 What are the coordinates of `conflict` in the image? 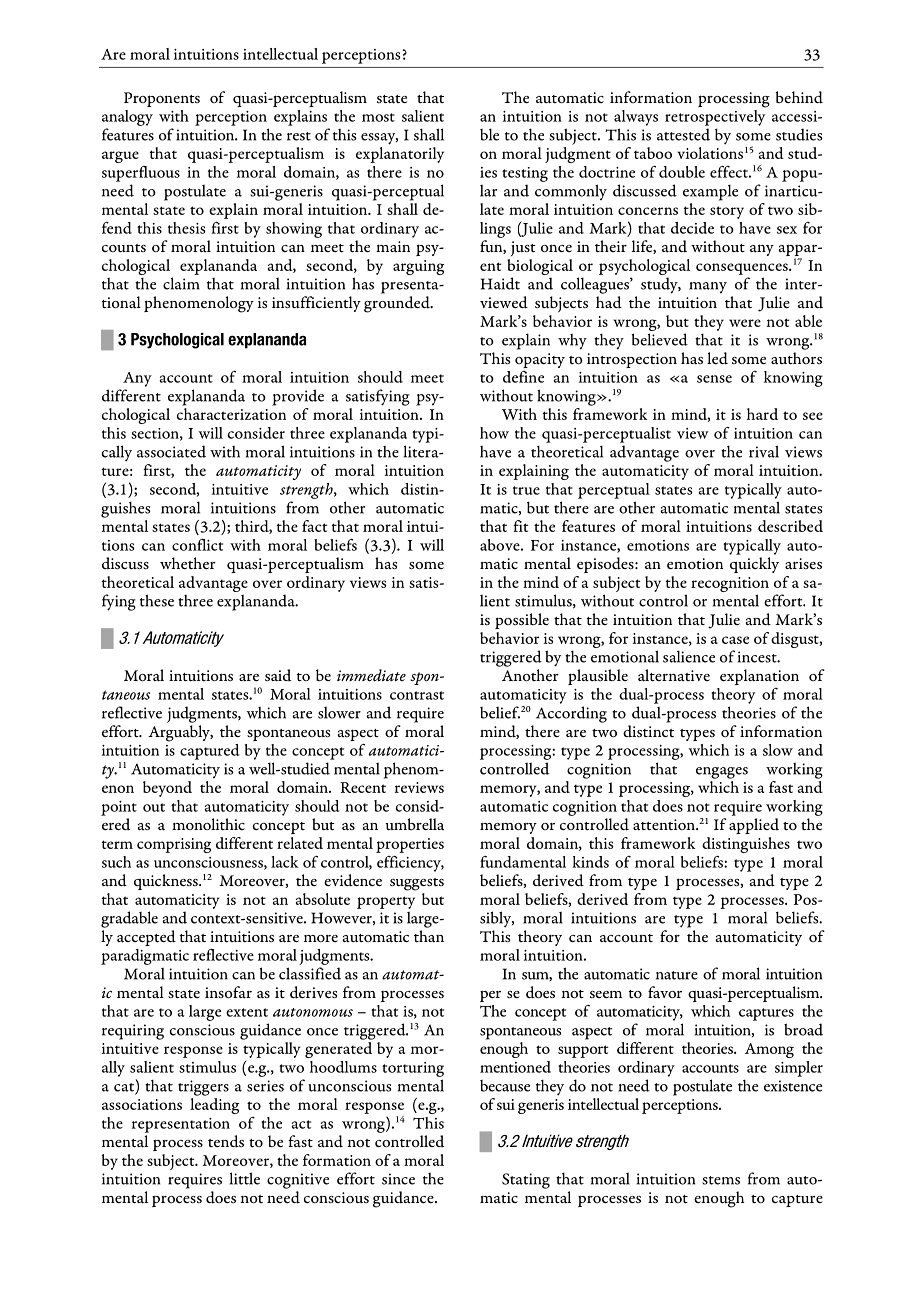 It's located at (197, 545).
